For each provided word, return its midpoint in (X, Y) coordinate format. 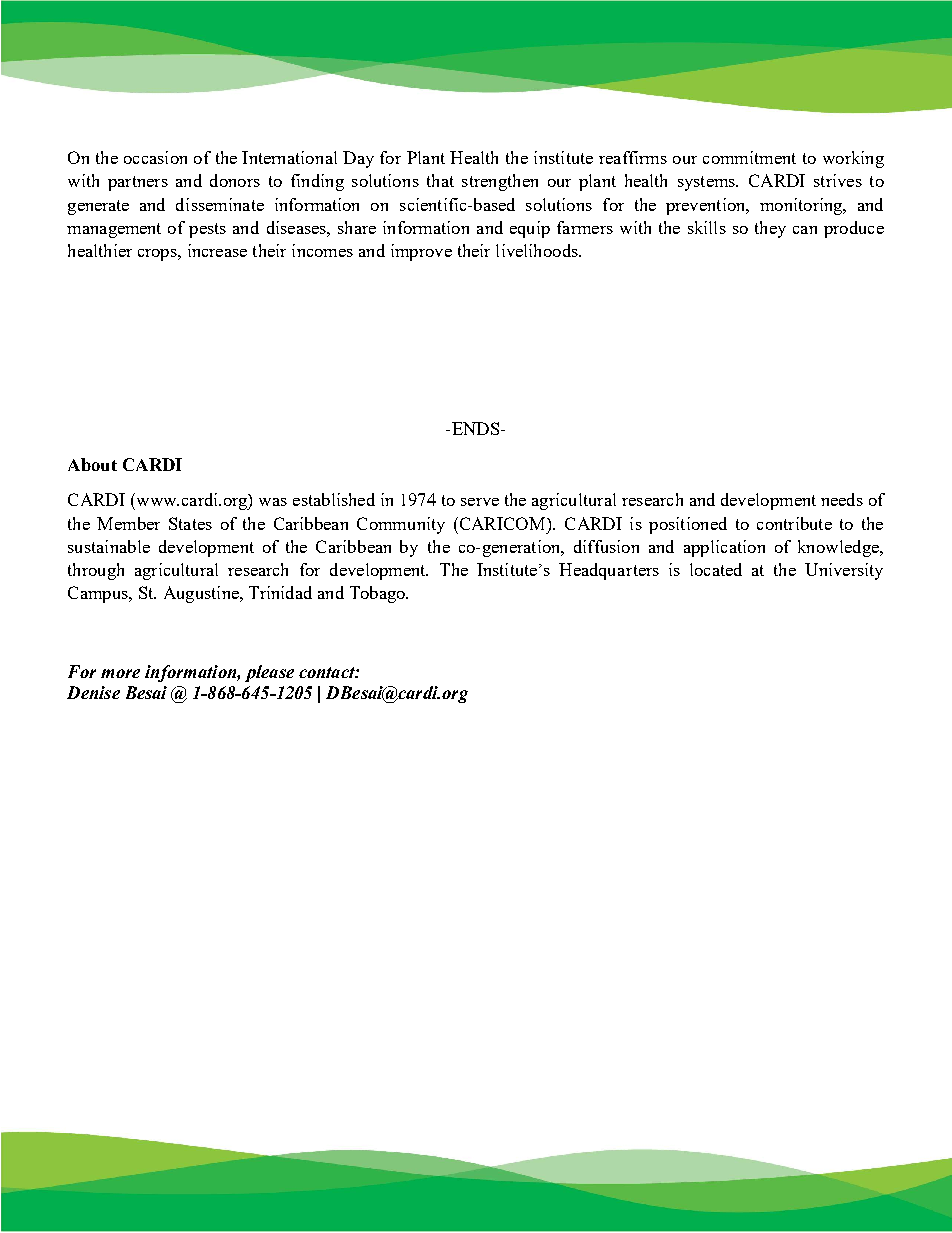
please (269, 673)
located (716, 569)
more (120, 673)
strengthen (500, 182)
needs (842, 499)
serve (480, 502)
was (273, 502)
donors (235, 180)
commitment (749, 157)
